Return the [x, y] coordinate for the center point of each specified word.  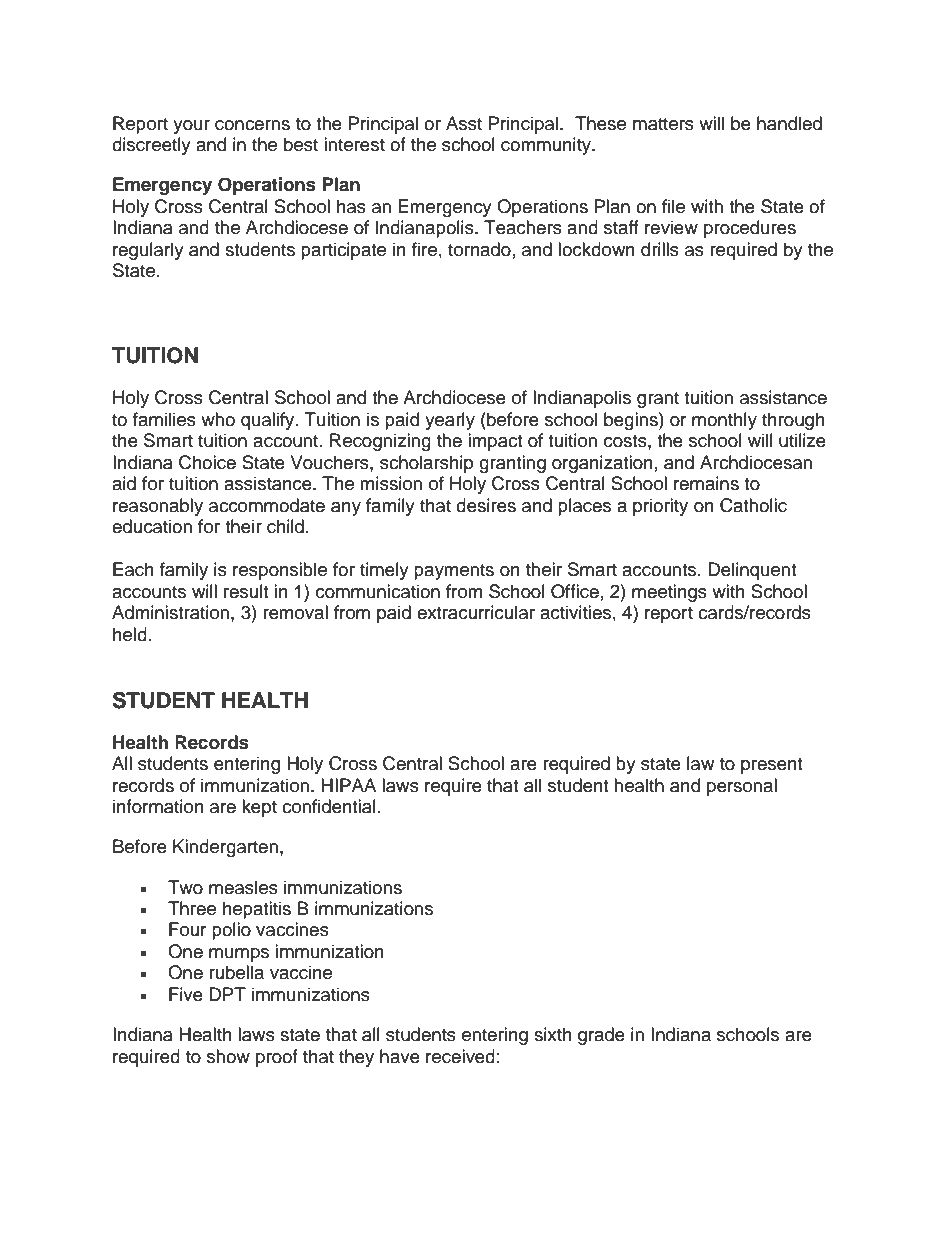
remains [706, 483]
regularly [148, 251]
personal [742, 787]
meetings [669, 593]
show [228, 1056]
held [130, 634]
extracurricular [476, 612]
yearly [450, 421]
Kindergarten [225, 848]
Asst [464, 123]
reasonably [158, 507]
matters [663, 124]
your [191, 127]
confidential [329, 806]
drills [660, 249]
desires [486, 505]
